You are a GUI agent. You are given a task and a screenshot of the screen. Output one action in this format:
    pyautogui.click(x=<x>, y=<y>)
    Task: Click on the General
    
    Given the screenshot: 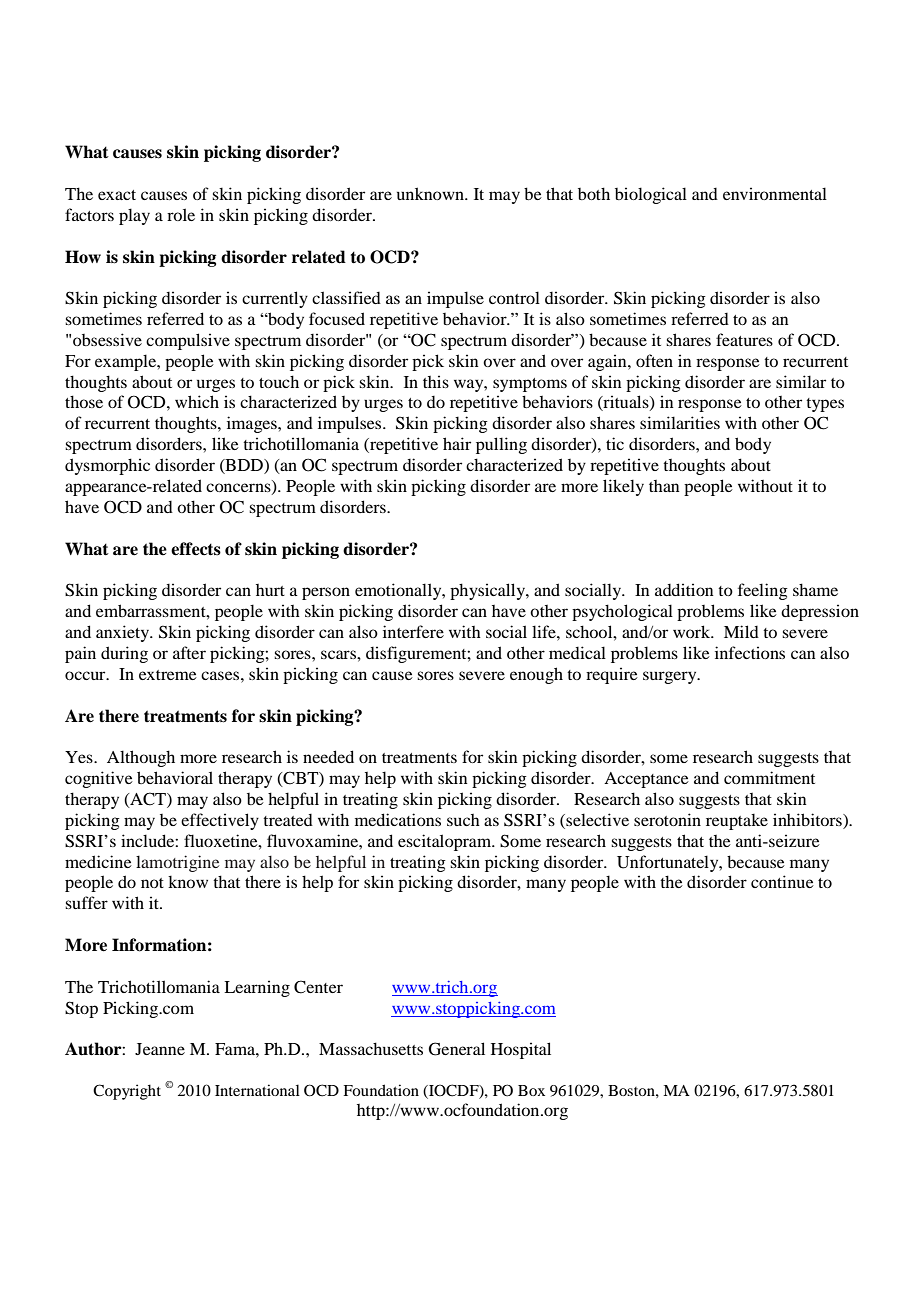 What is the action you would take?
    pyautogui.click(x=457, y=1049)
